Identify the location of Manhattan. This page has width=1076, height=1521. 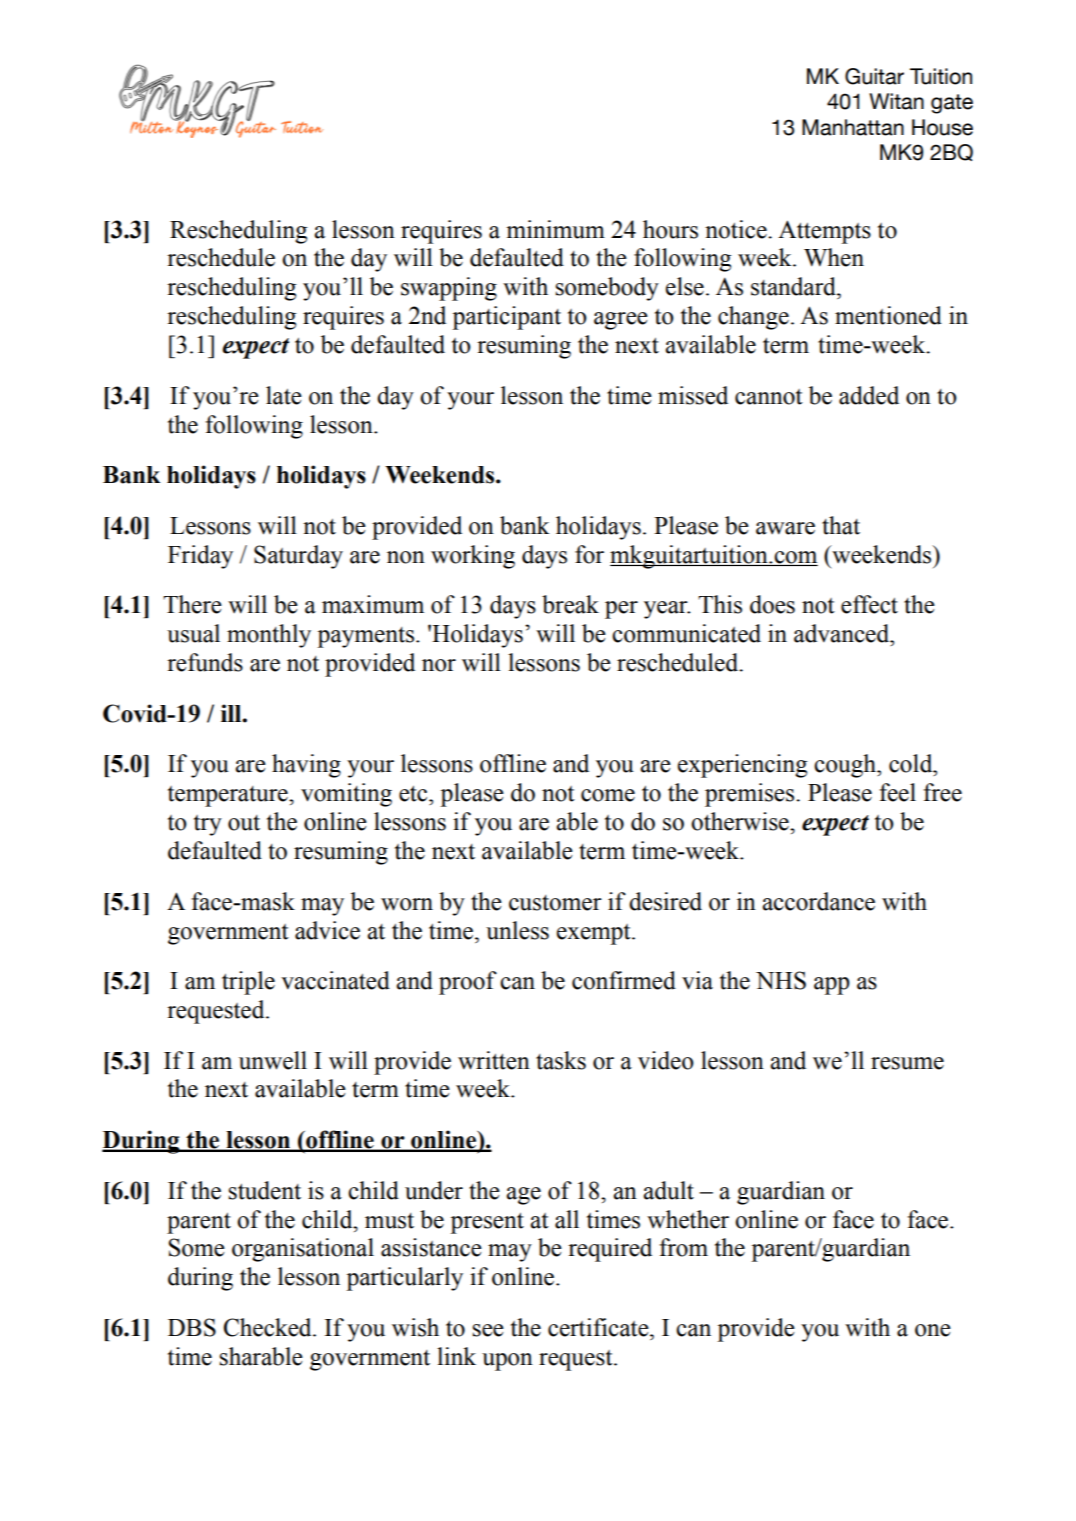
(853, 127).
